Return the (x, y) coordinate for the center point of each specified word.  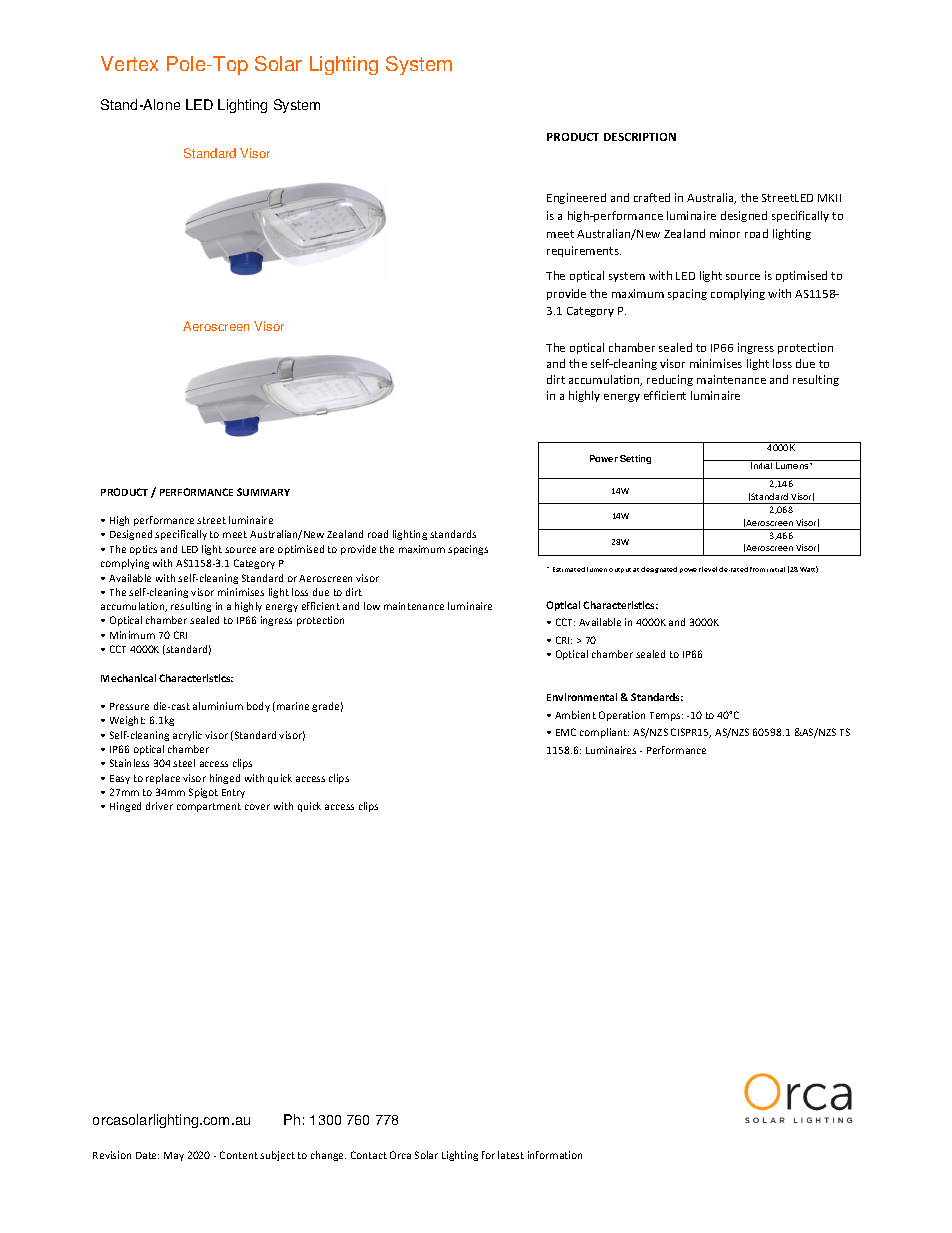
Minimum (132, 635)
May (174, 1156)
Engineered (576, 198)
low (372, 606)
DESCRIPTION (640, 137)
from (757, 569)
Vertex (129, 63)
